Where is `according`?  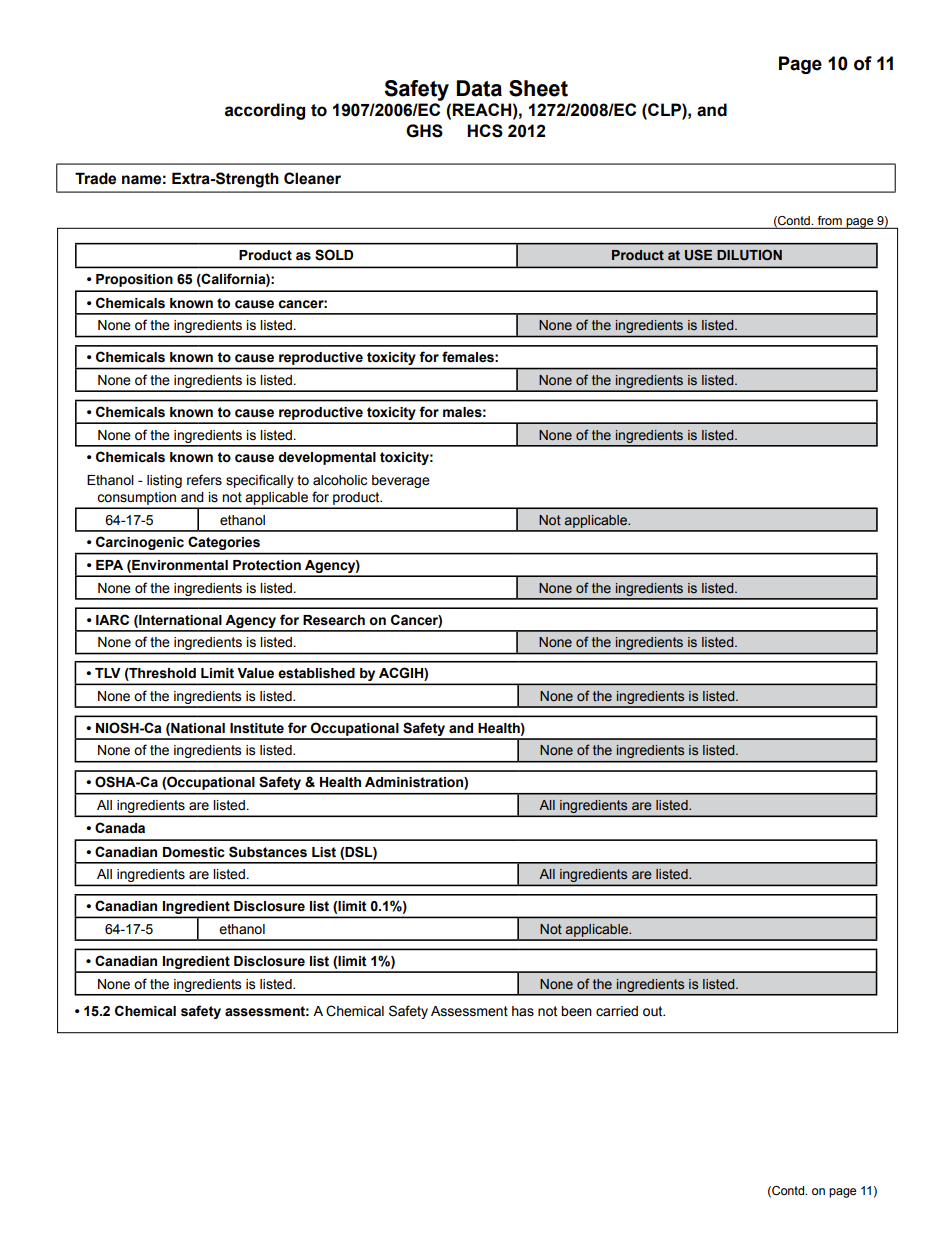
according is located at coordinates (265, 111).
